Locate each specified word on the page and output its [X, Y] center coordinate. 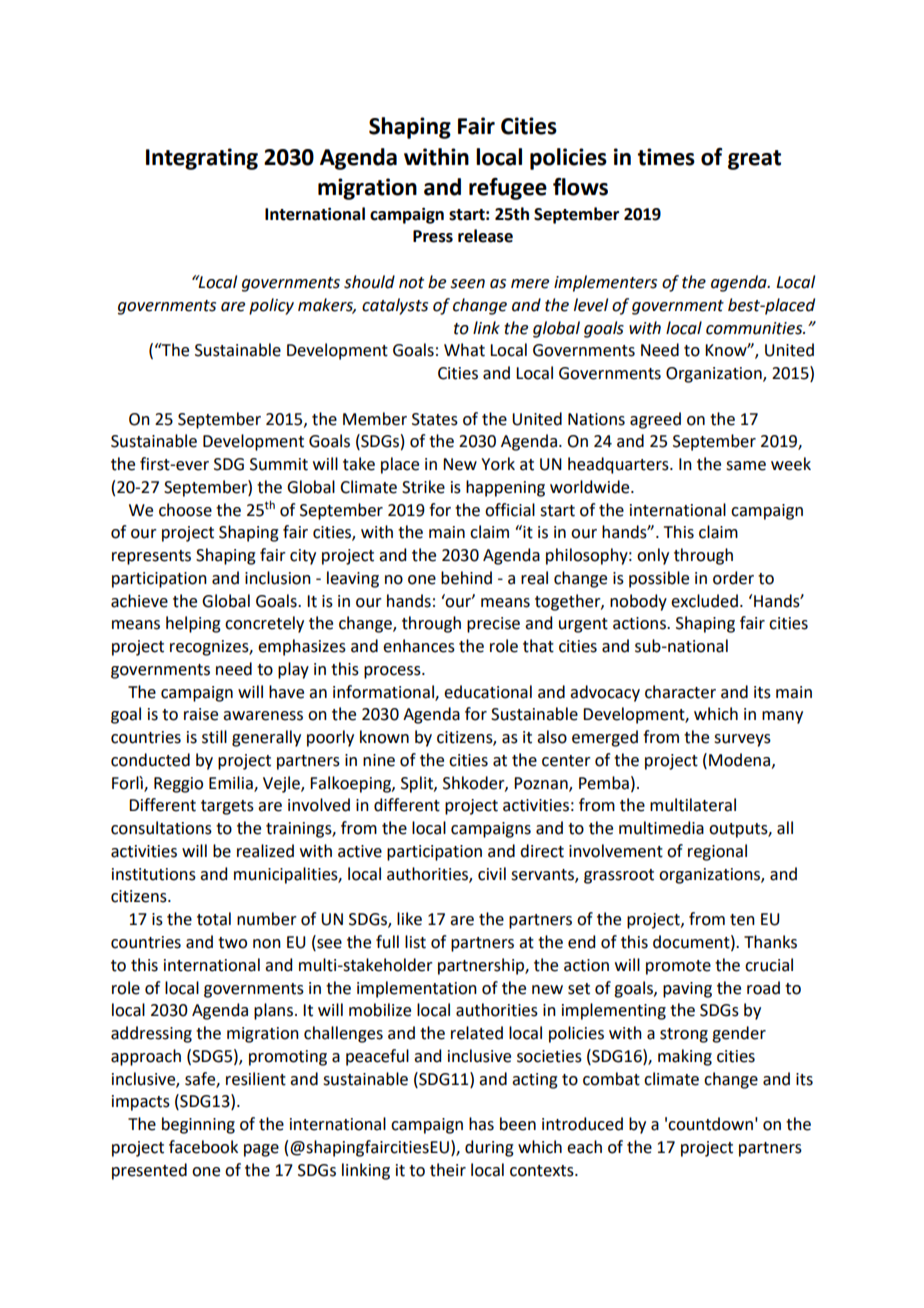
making [685, 1057]
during [489, 1148]
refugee [508, 189]
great [754, 160]
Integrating [202, 159]
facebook [203, 1147]
